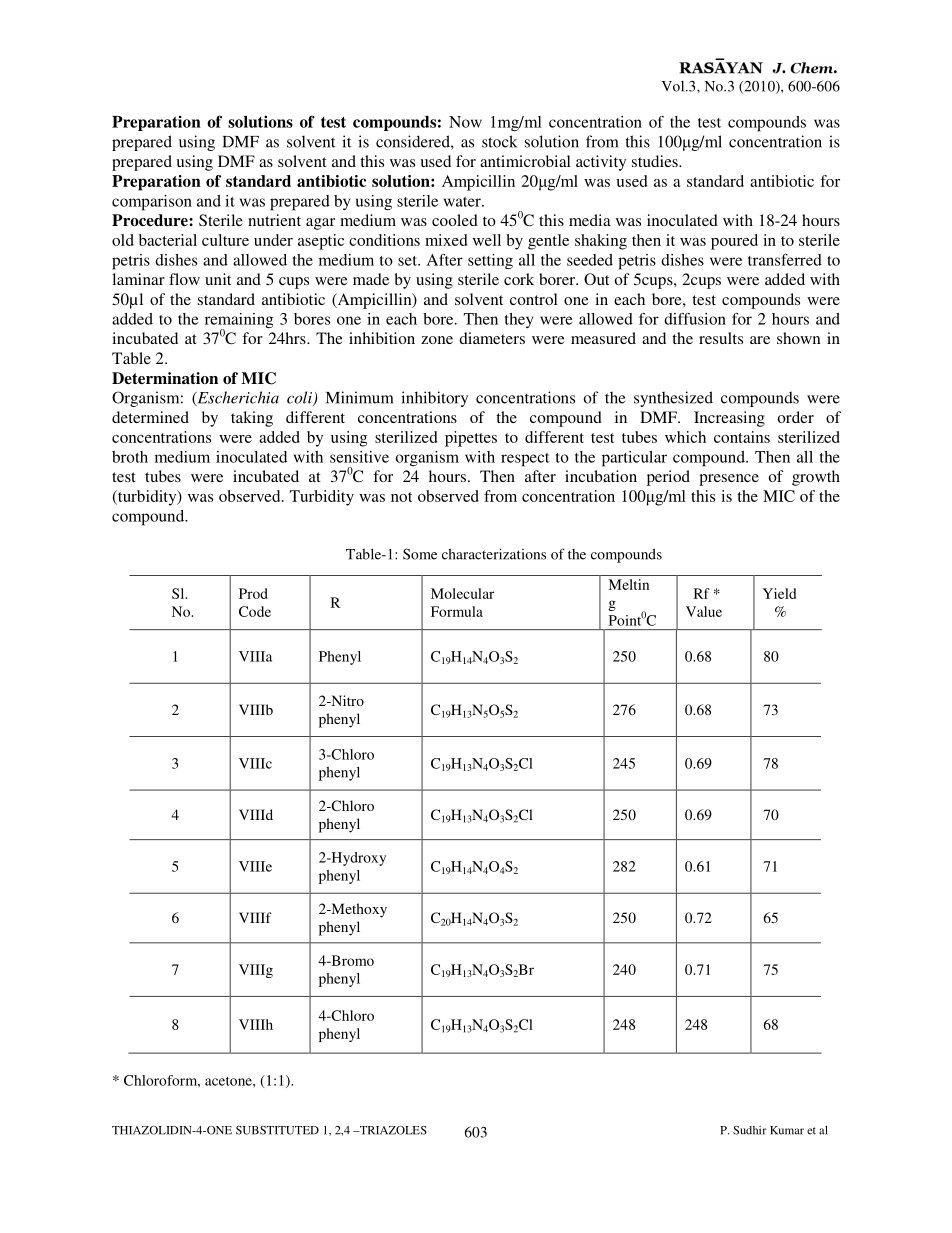 Image resolution: width=952 pixels, height=1233 pixels. What do you see at coordinates (462, 593) in the page?
I see `Molecular` at bounding box center [462, 593].
